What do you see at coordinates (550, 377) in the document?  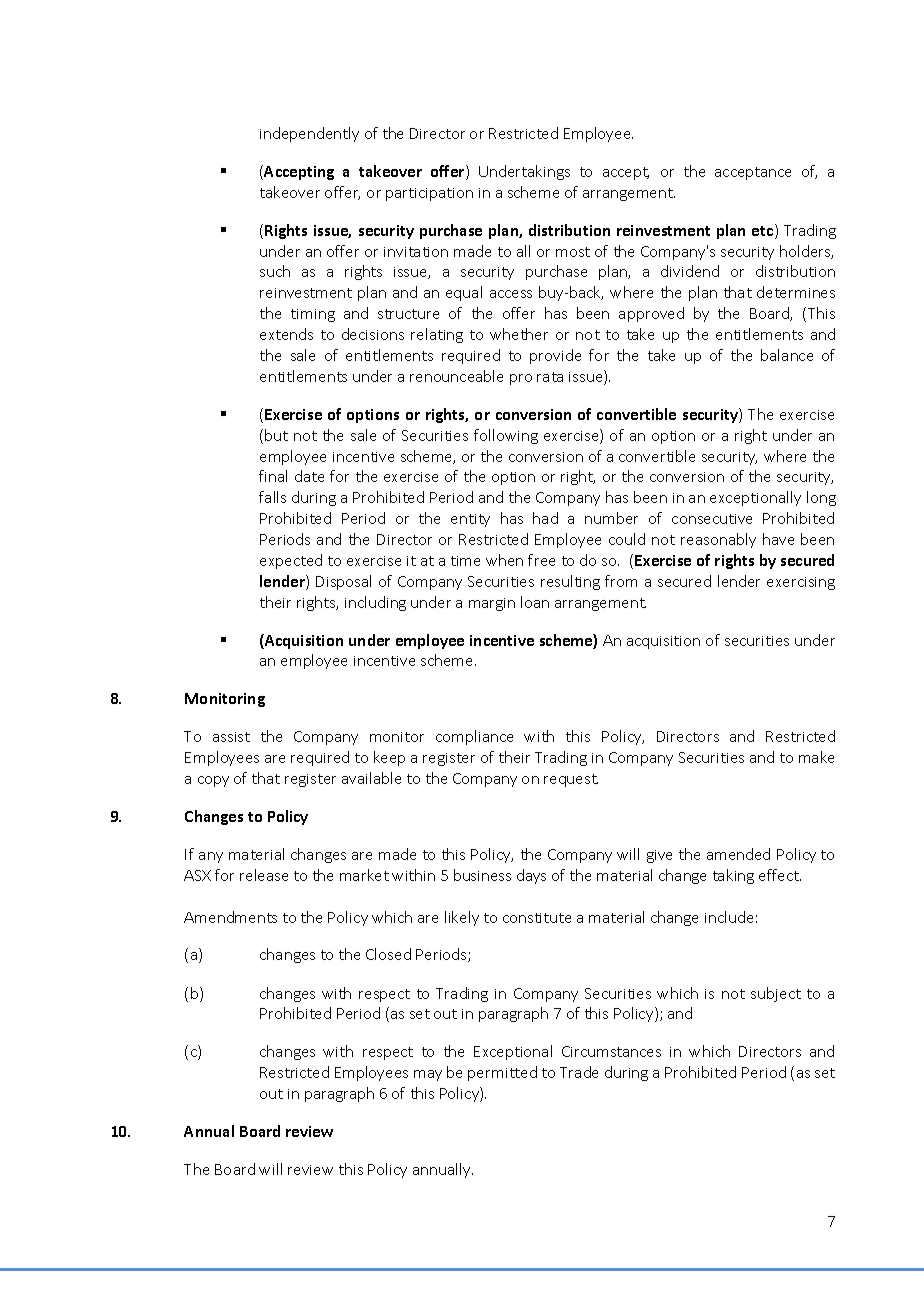 I see `rata` at bounding box center [550, 377].
